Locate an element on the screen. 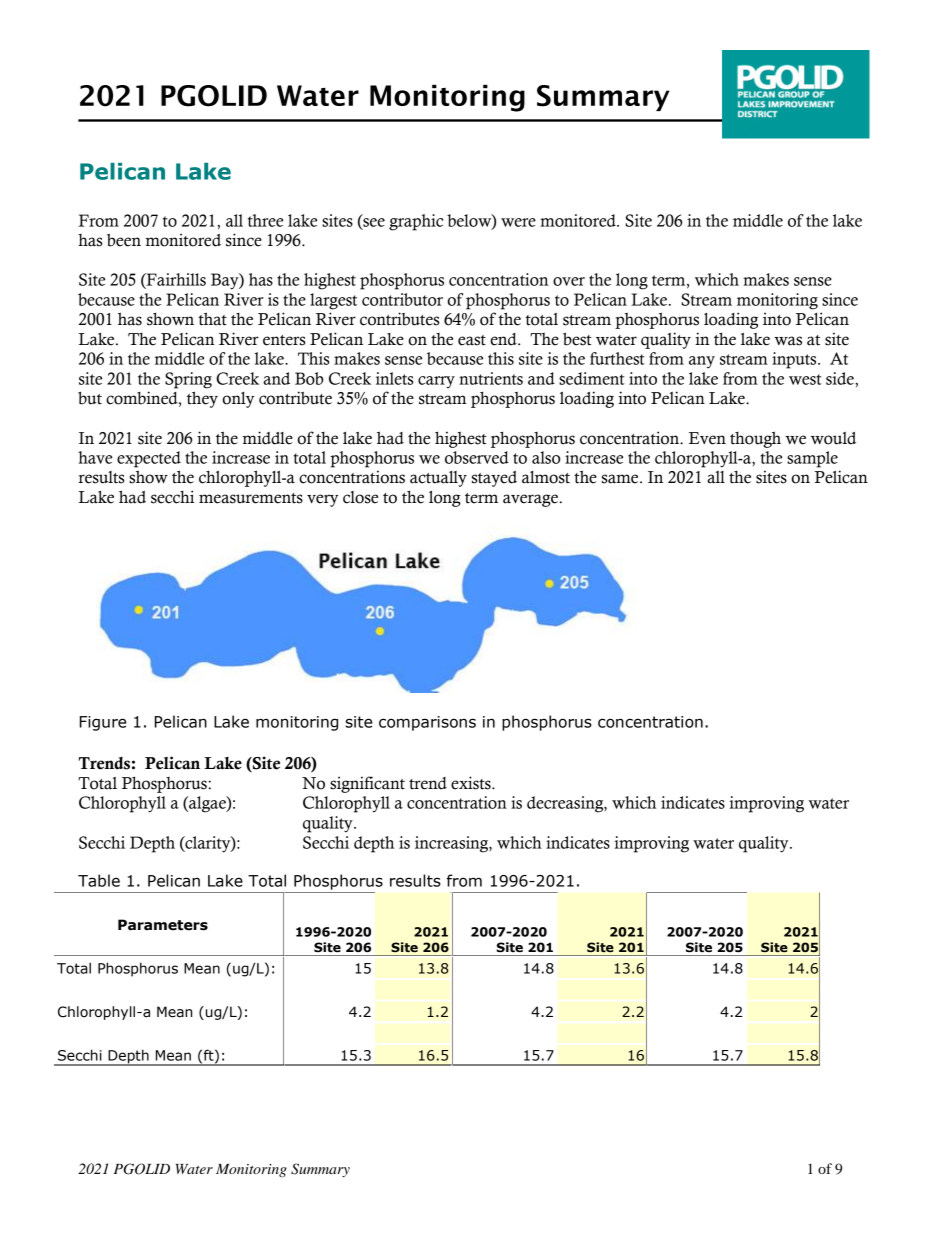  over is located at coordinates (569, 281).
